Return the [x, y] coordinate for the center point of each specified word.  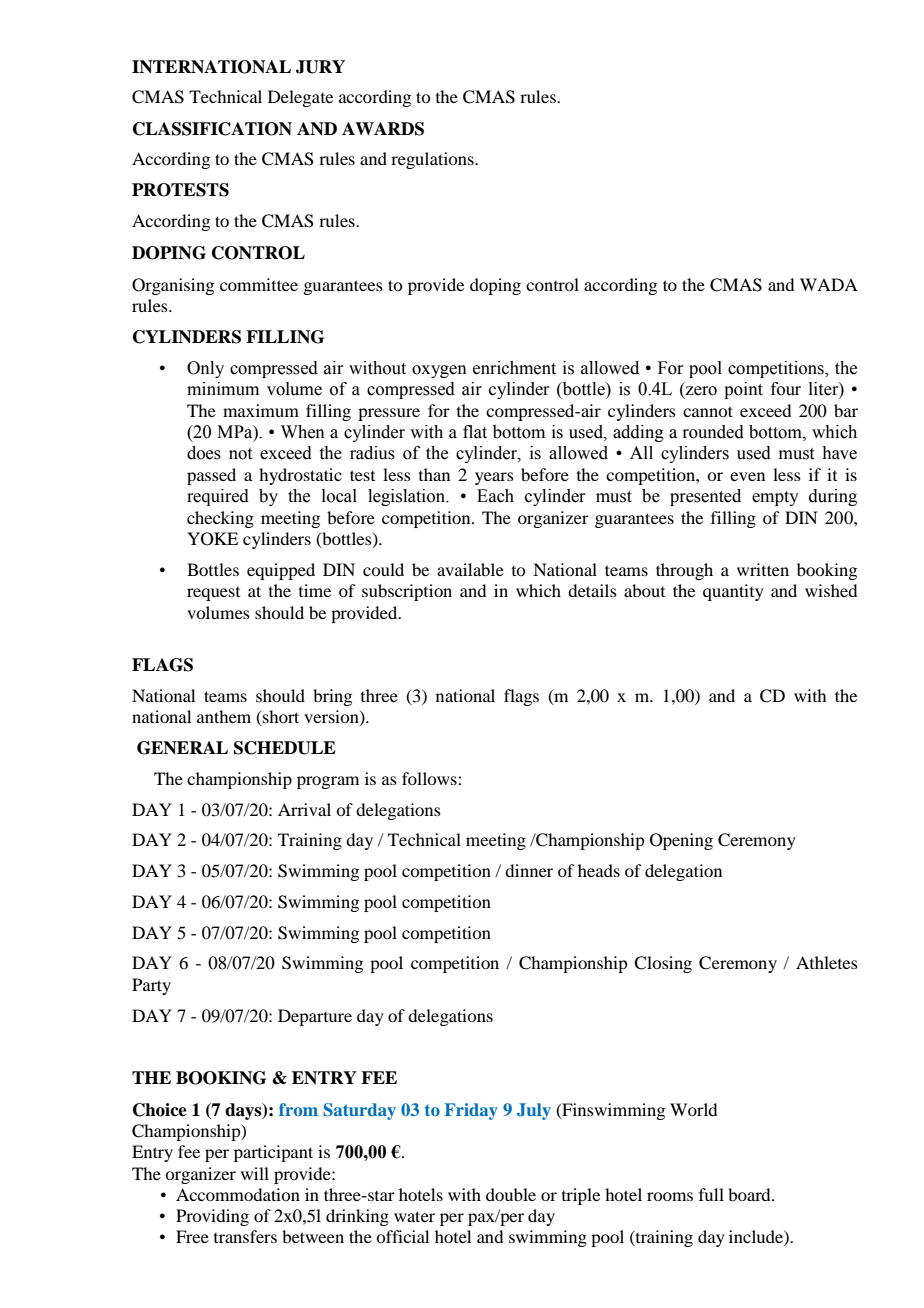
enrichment [514, 368]
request [213, 594]
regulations [433, 160]
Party [151, 986]
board [750, 1194]
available [470, 569]
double [511, 1194]
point [743, 390]
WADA [829, 284]
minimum [223, 389]
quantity [733, 592]
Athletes [827, 962]
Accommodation [238, 1194]
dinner [529, 870]
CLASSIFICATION [212, 129]
